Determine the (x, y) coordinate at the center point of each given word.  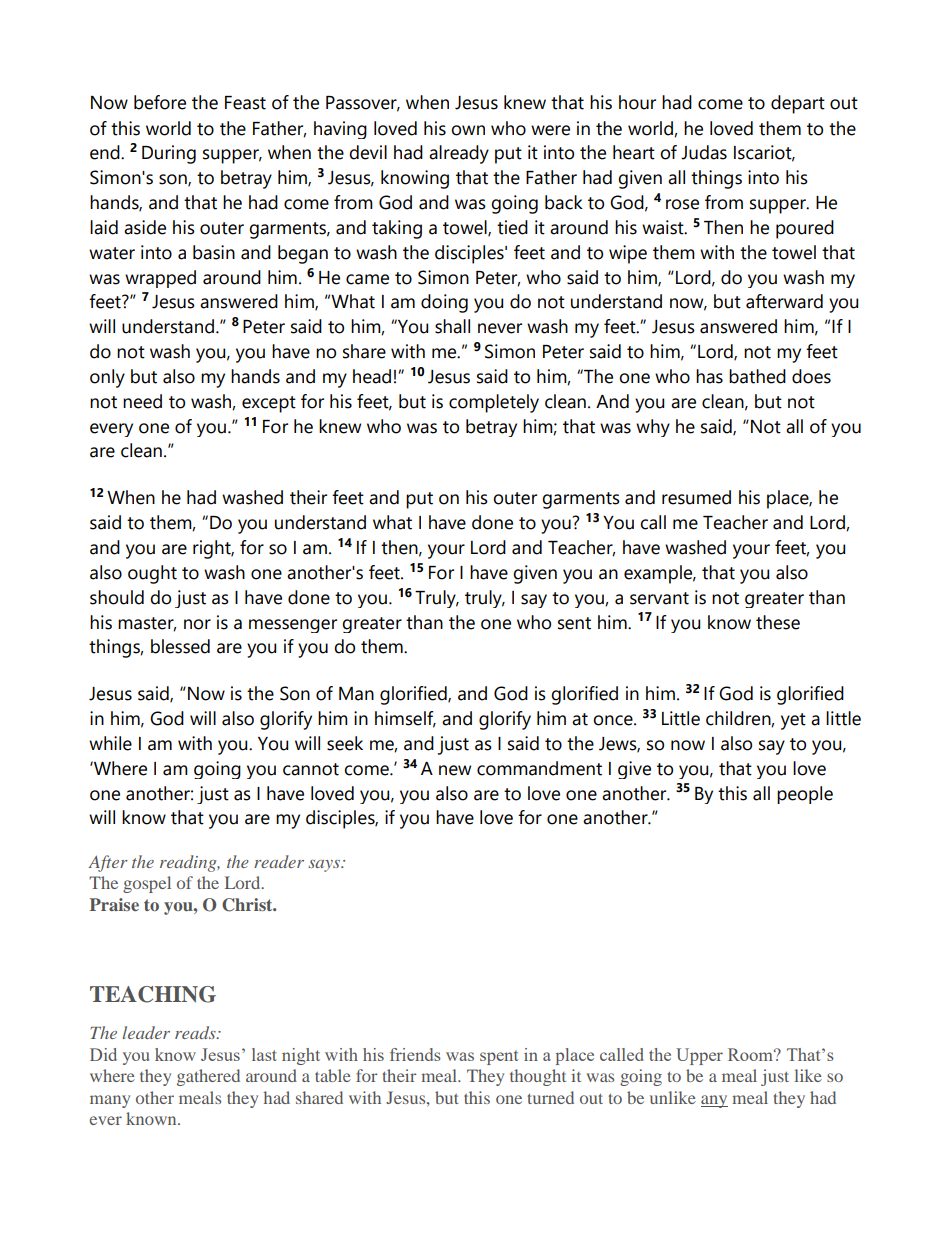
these (778, 622)
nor (197, 624)
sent (574, 623)
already (459, 154)
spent (499, 1057)
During (169, 154)
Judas (704, 152)
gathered (208, 1077)
